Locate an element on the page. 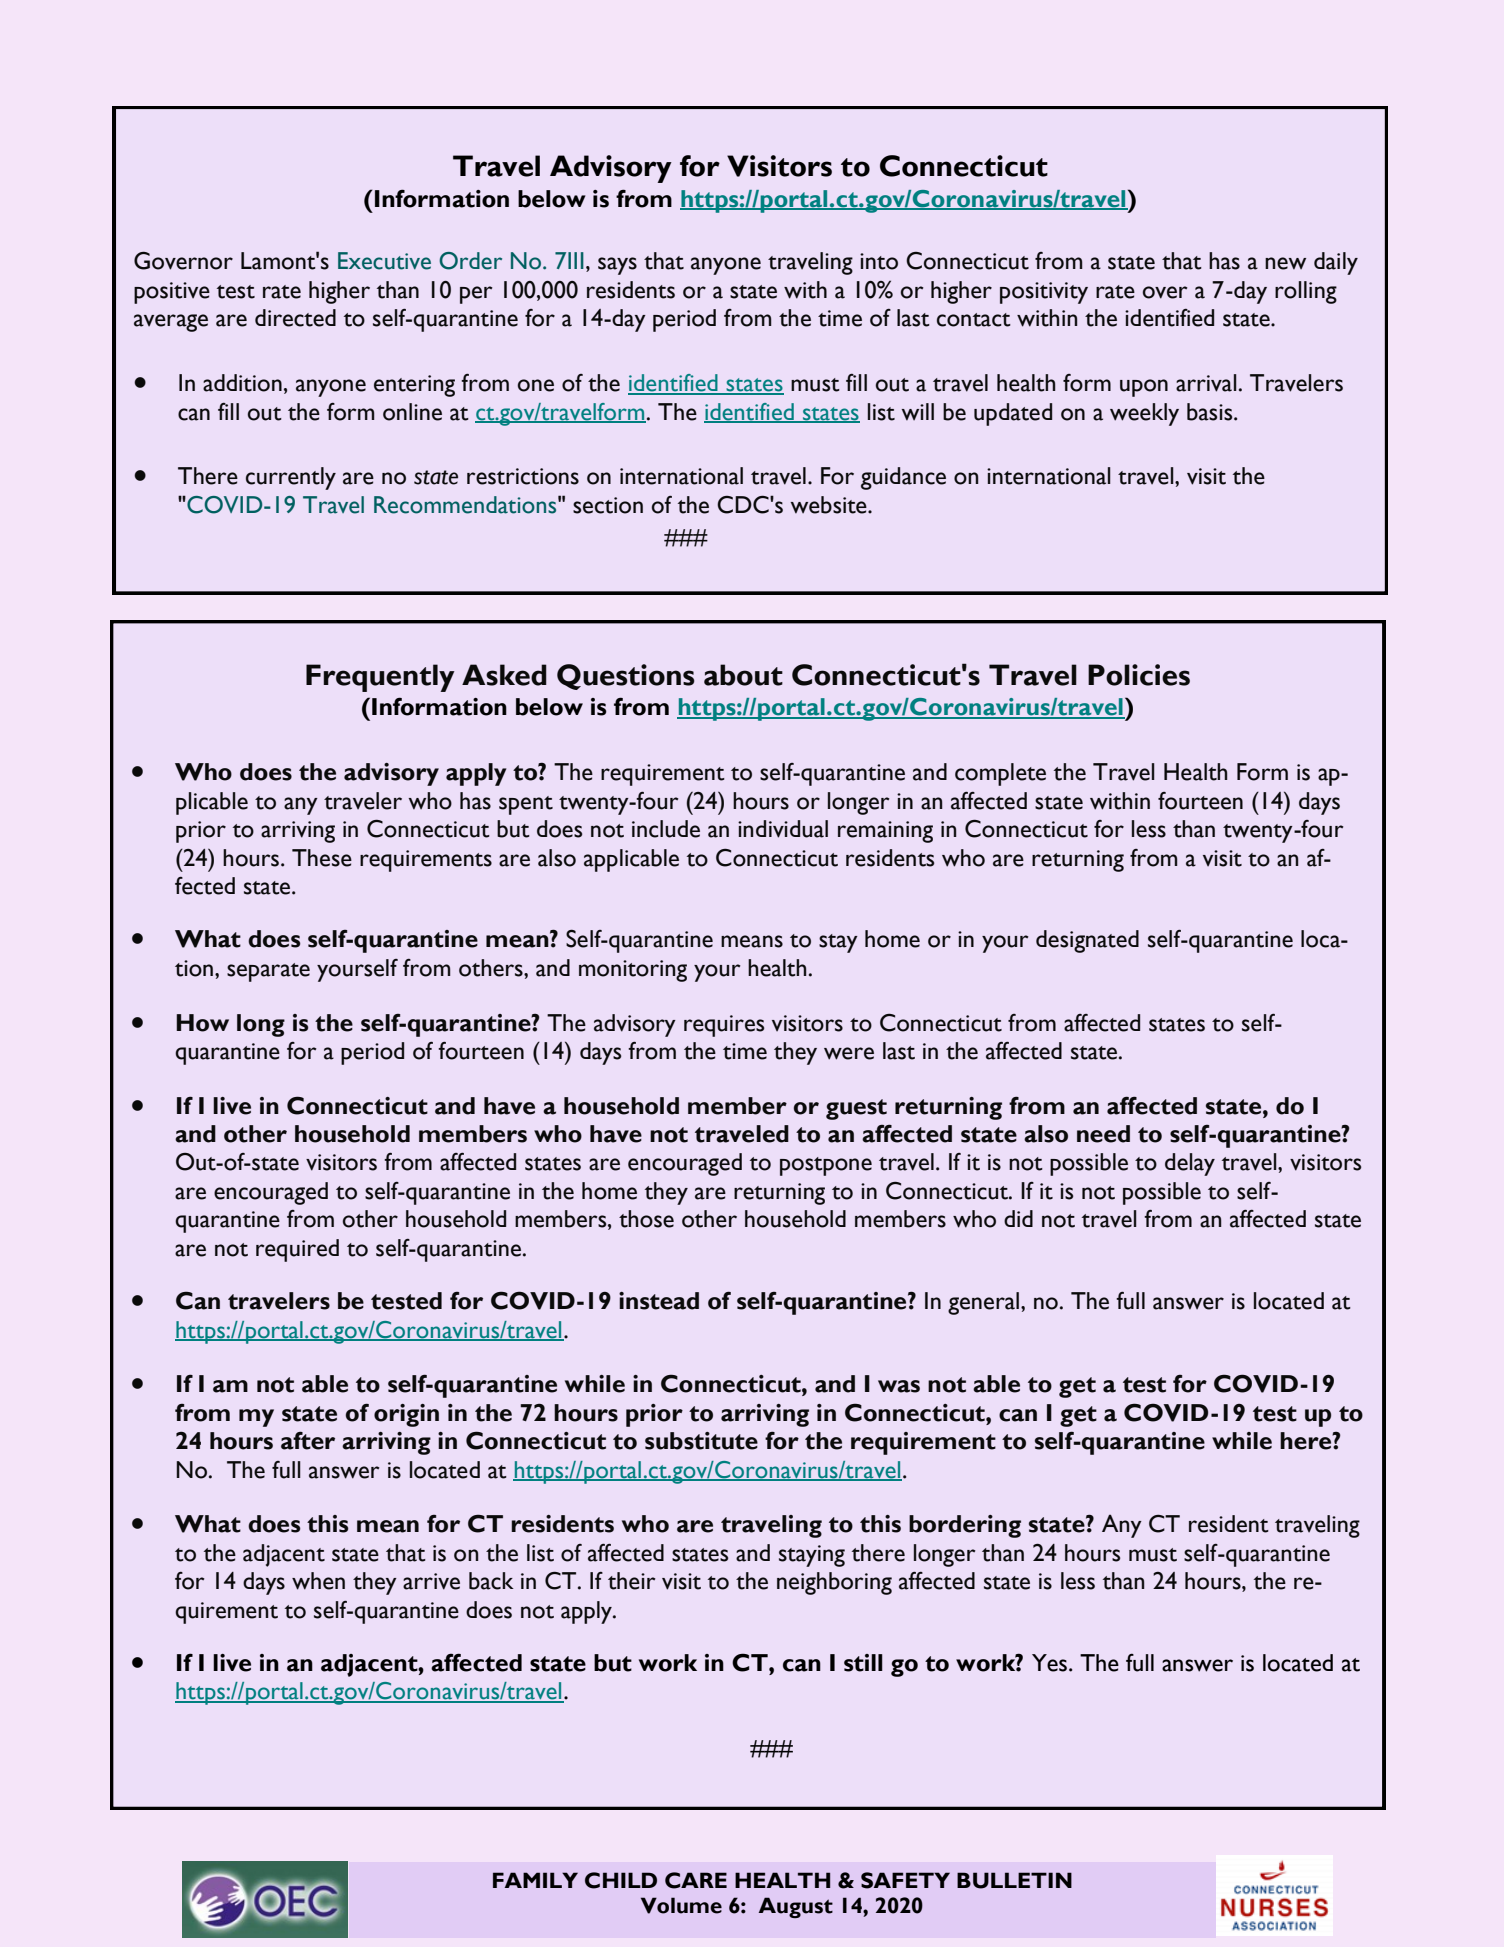  designated is located at coordinates (1087, 941).
